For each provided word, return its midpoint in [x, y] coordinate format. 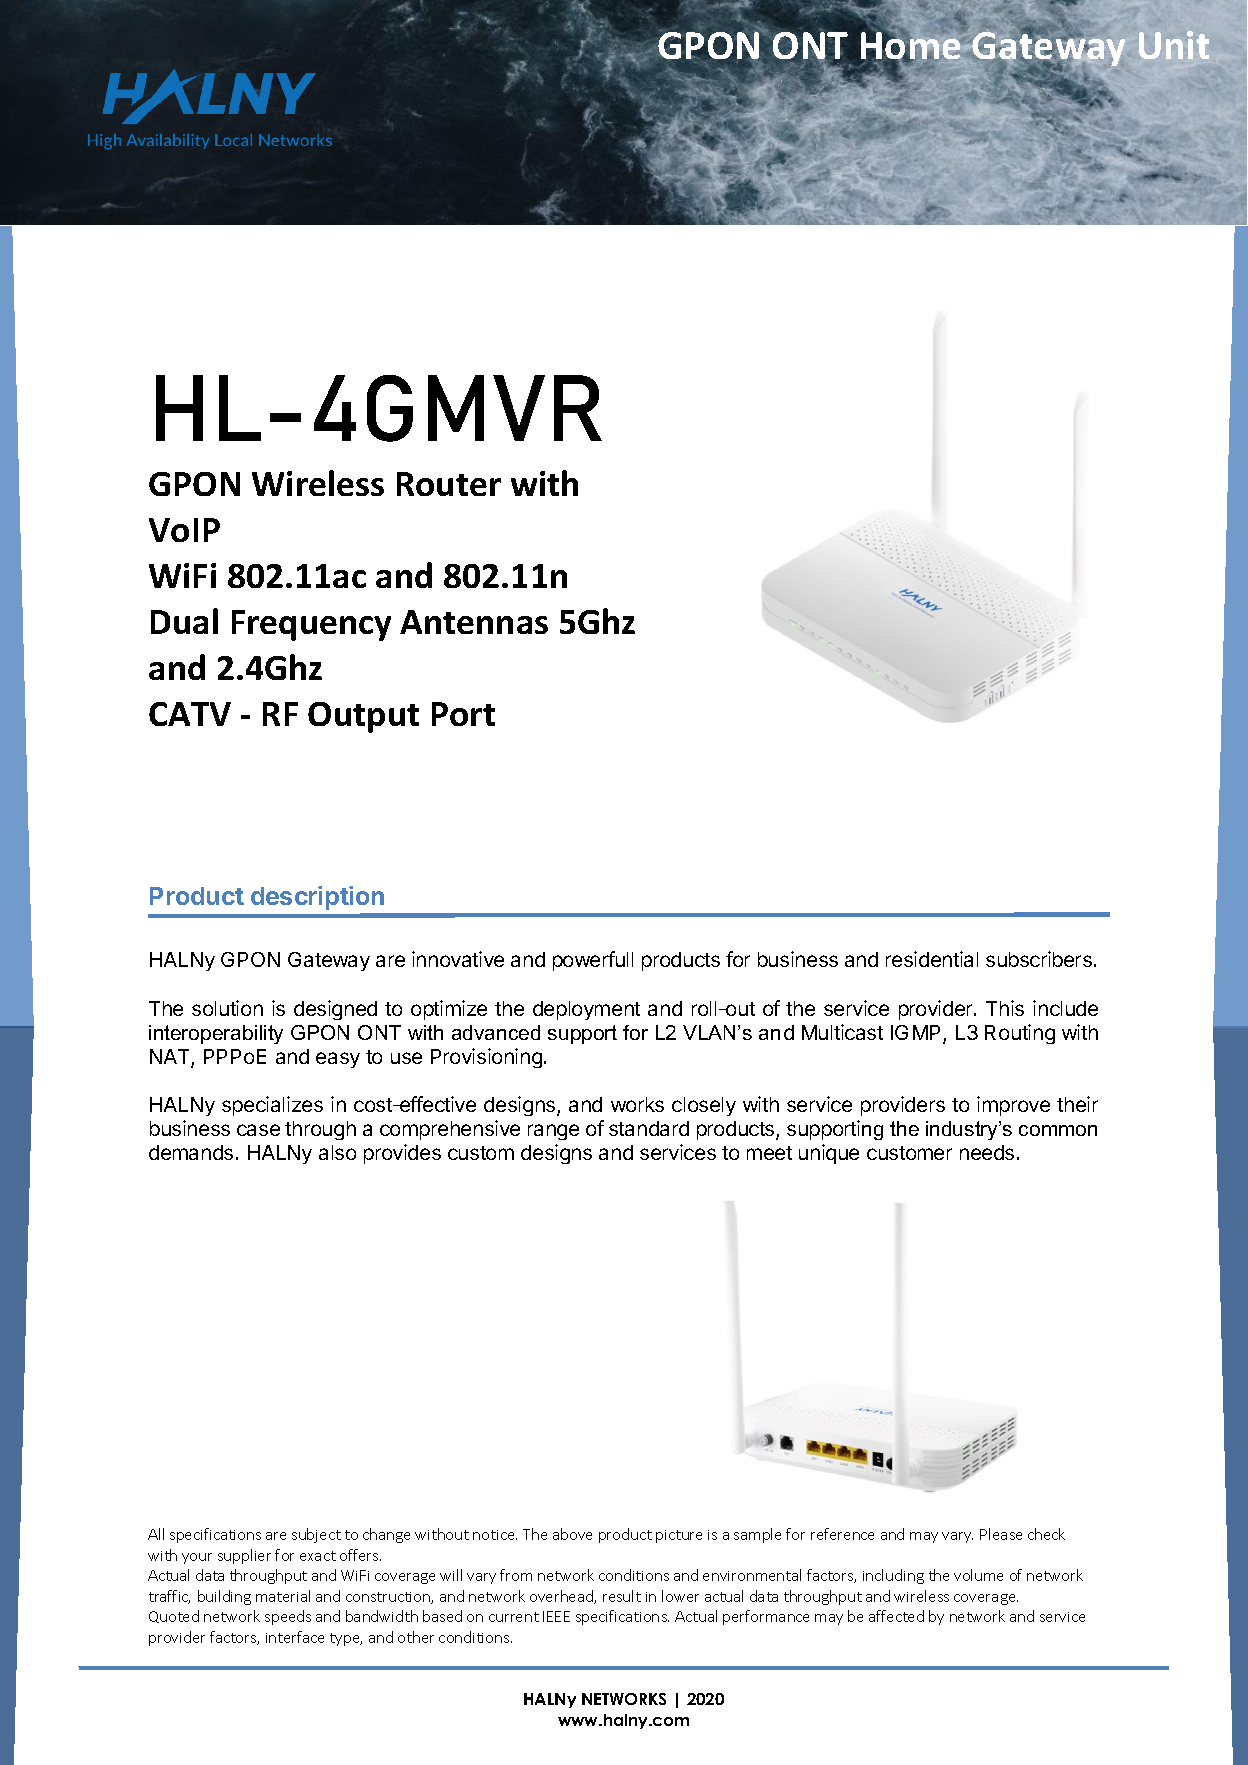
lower [680, 1596]
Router [449, 484]
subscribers [1039, 959]
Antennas [474, 622]
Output [363, 717]
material [283, 1596]
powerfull [593, 961]
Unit [1174, 45]
